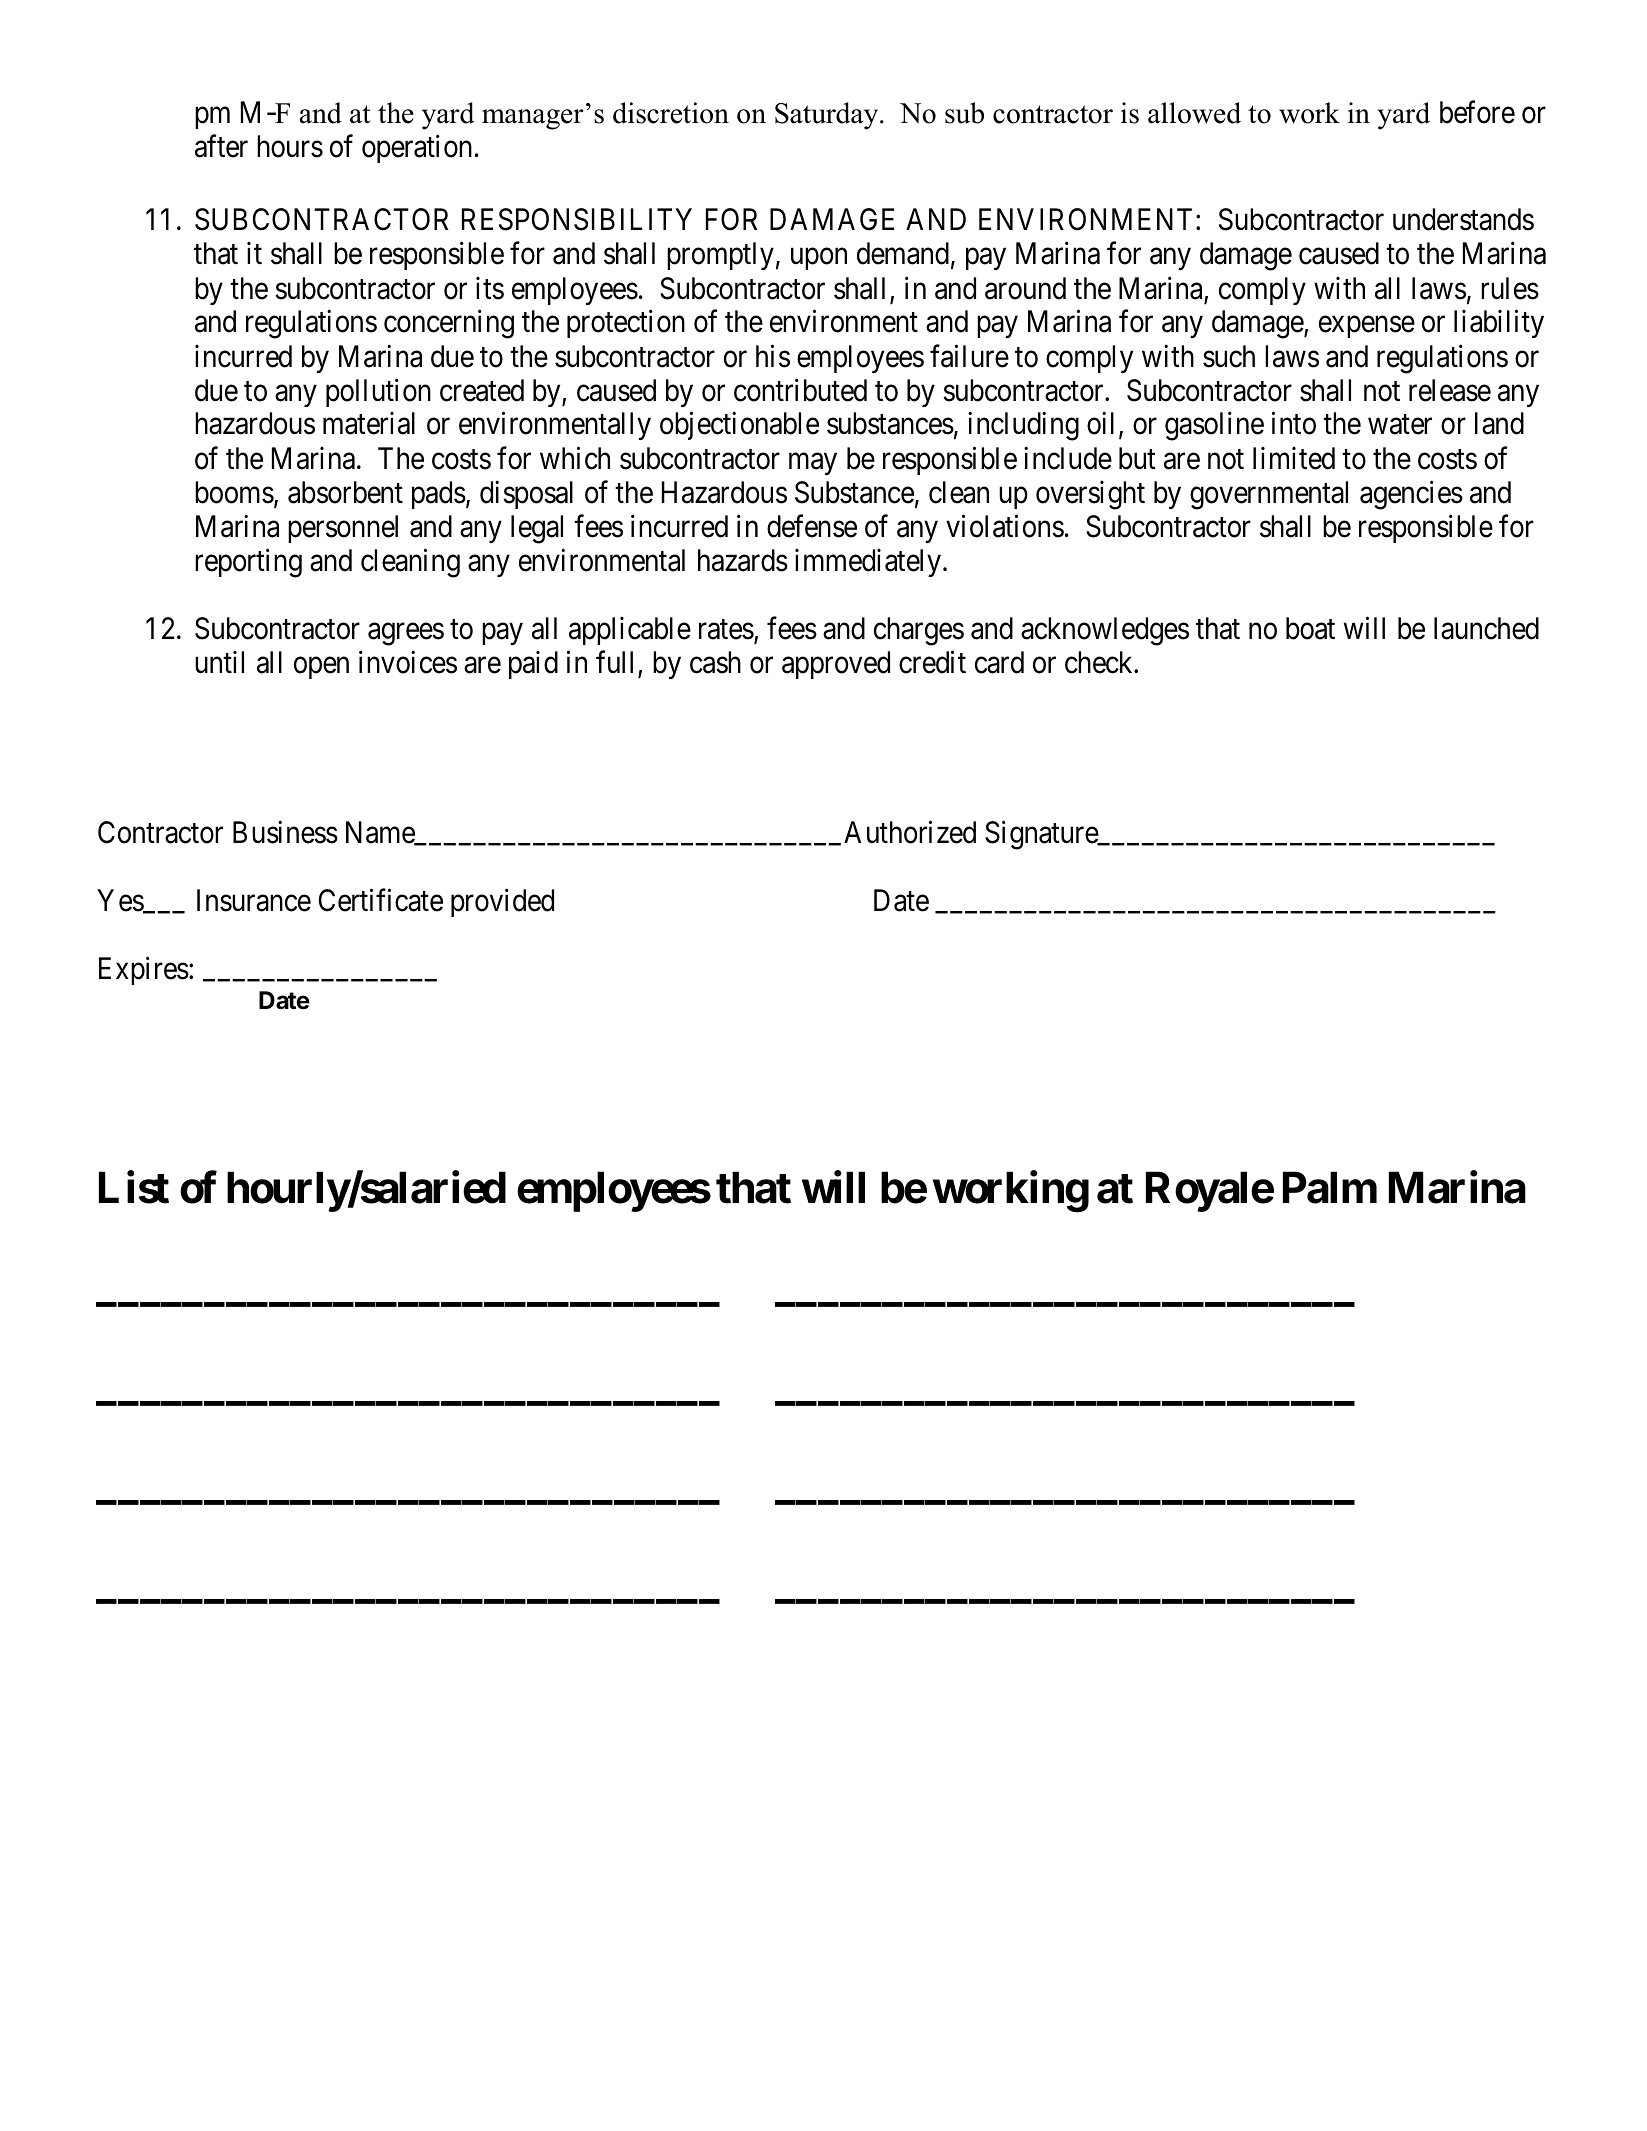 The height and width of the screenshot is (2131, 1647). I want to click on Palm, so click(1330, 1188).
